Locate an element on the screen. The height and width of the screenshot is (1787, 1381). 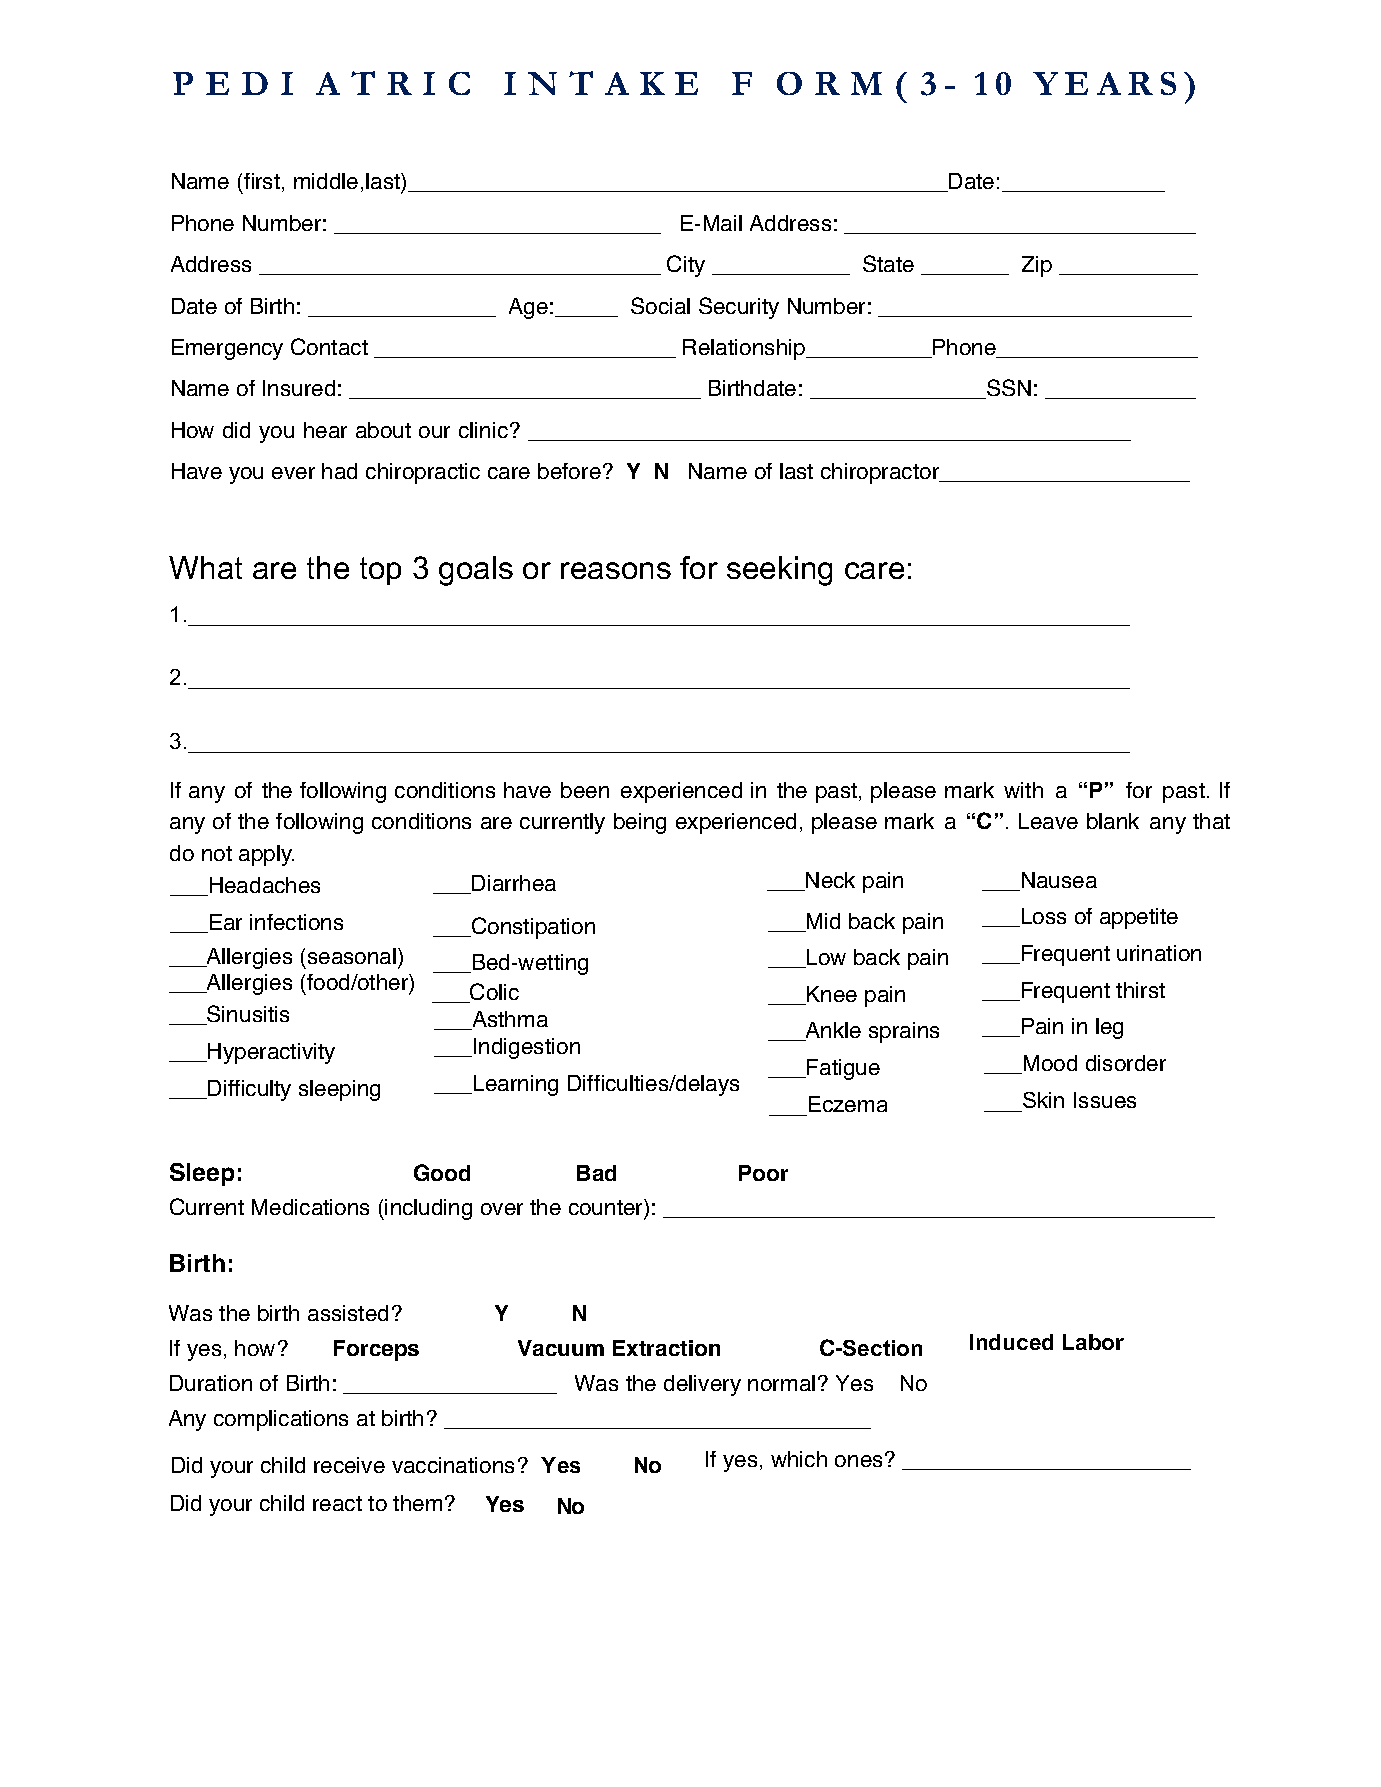
Poor is located at coordinates (763, 1173).
